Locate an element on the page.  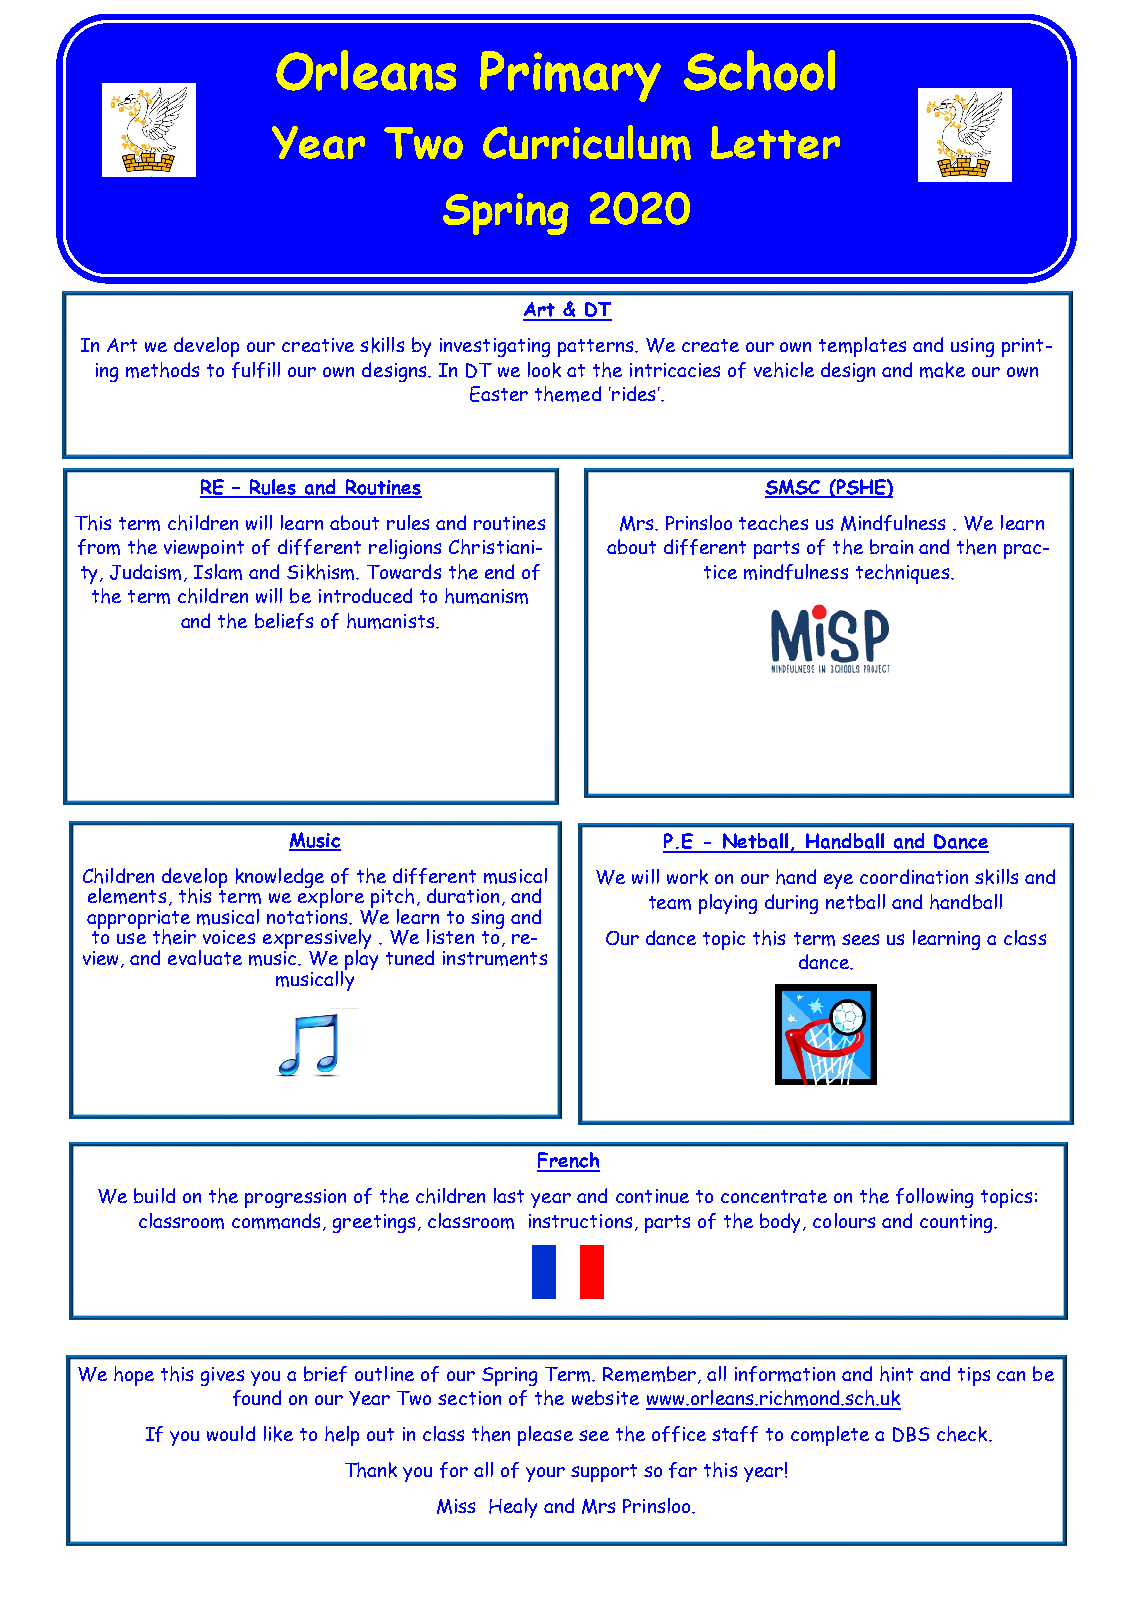
creative is located at coordinates (318, 345).
